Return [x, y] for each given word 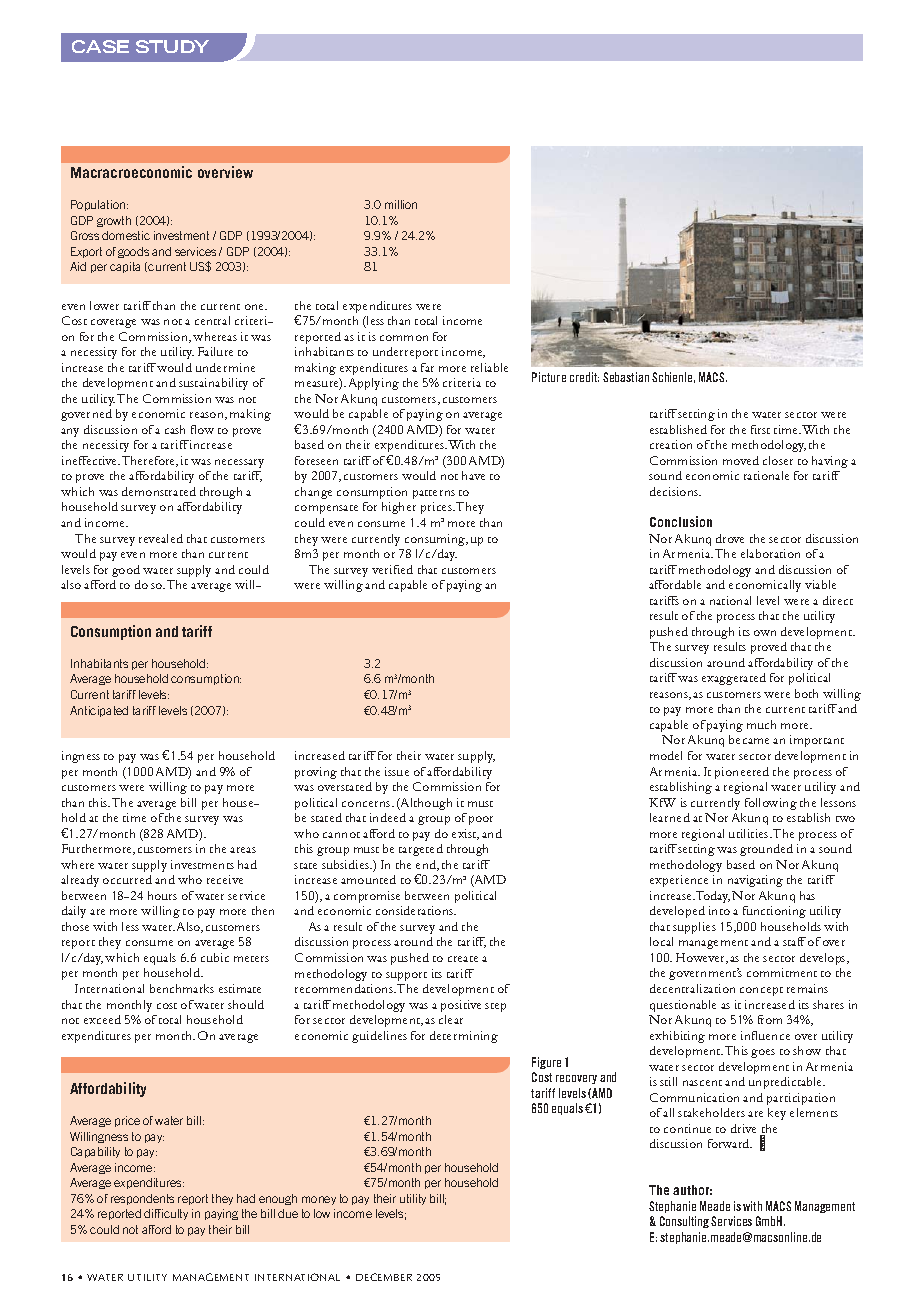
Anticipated [99, 711]
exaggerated [734, 679]
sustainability [213, 384]
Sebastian [626, 377]
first [760, 429]
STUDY [172, 46]
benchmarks [182, 988]
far [427, 367]
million [401, 204]
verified [392, 569]
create [463, 959]
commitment [782, 972]
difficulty [166, 1214]
